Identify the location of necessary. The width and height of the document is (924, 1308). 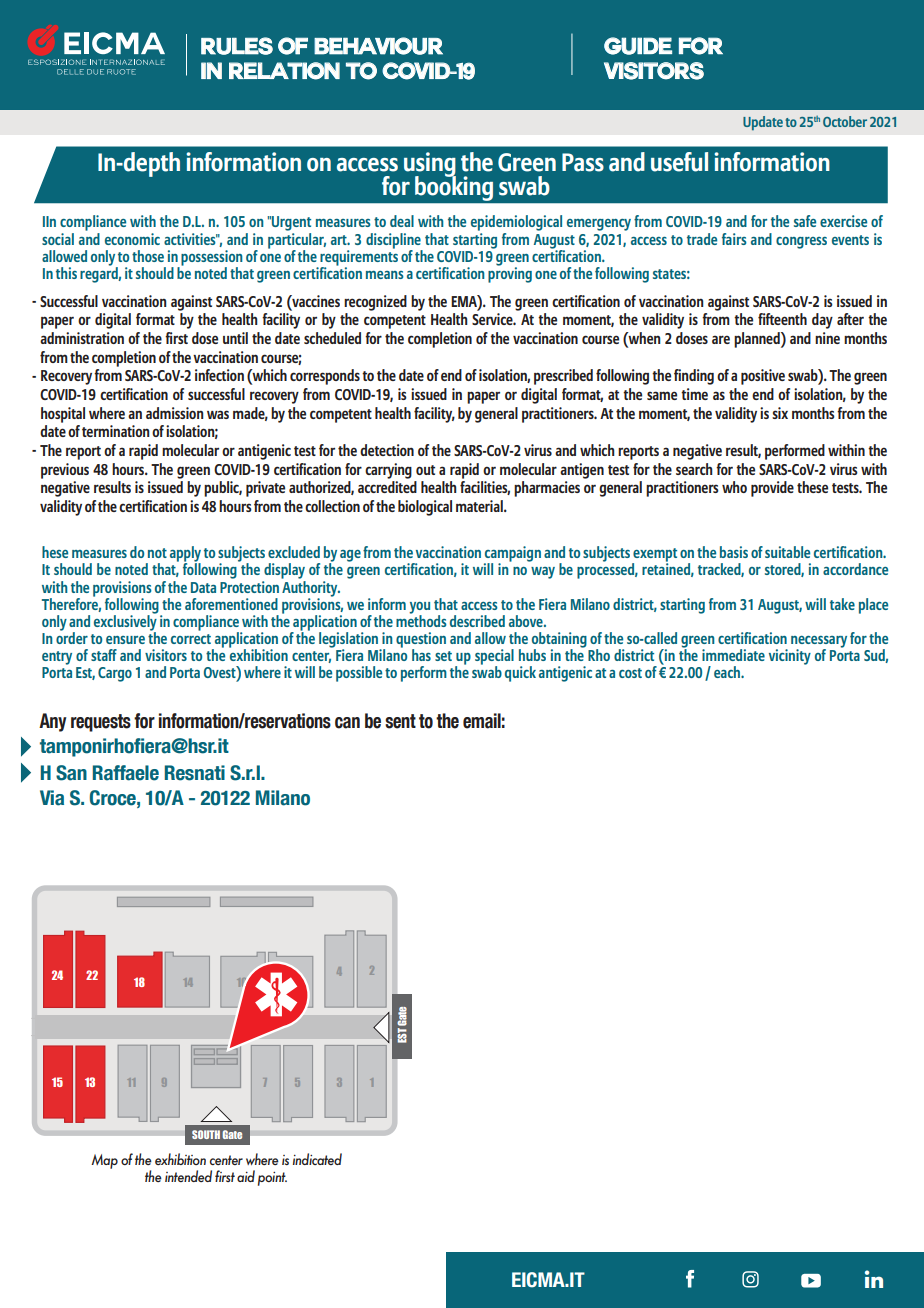
(819, 643).
